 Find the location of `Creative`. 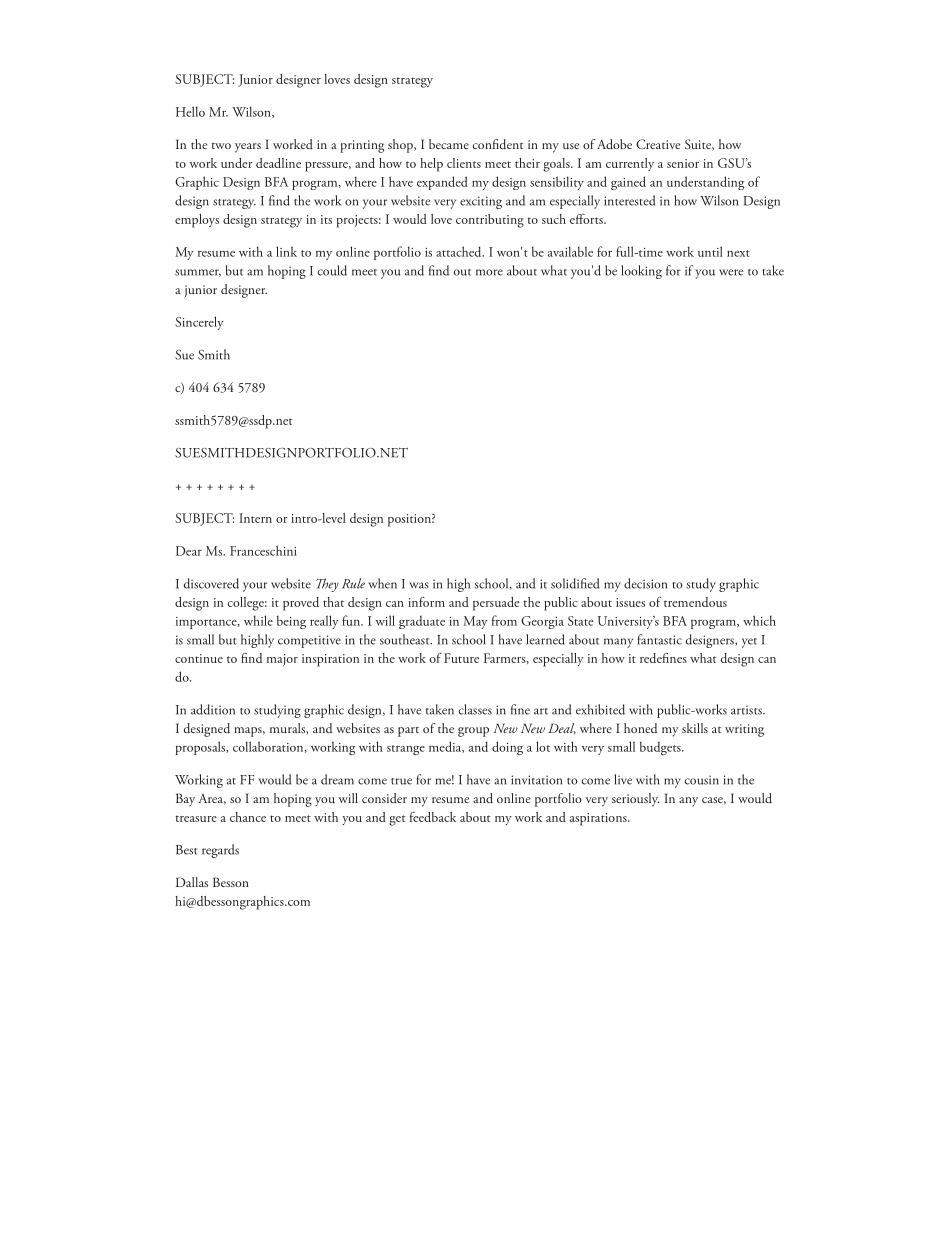

Creative is located at coordinates (658, 144).
